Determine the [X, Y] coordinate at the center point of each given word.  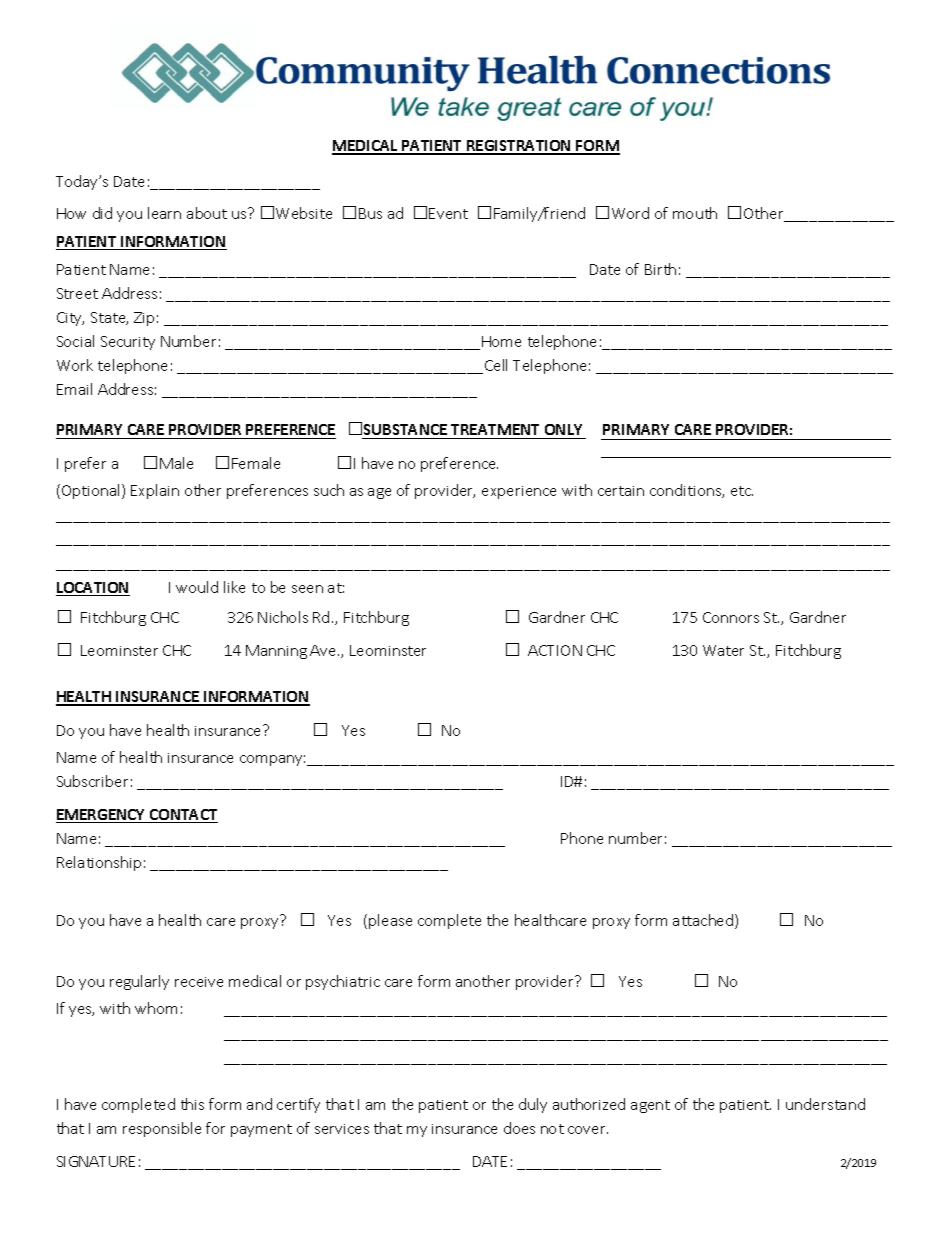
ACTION [555, 650]
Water [723, 650]
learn [164, 213]
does [519, 1128]
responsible [162, 1129]
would [197, 587]
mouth [695, 213]
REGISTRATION [519, 147]
